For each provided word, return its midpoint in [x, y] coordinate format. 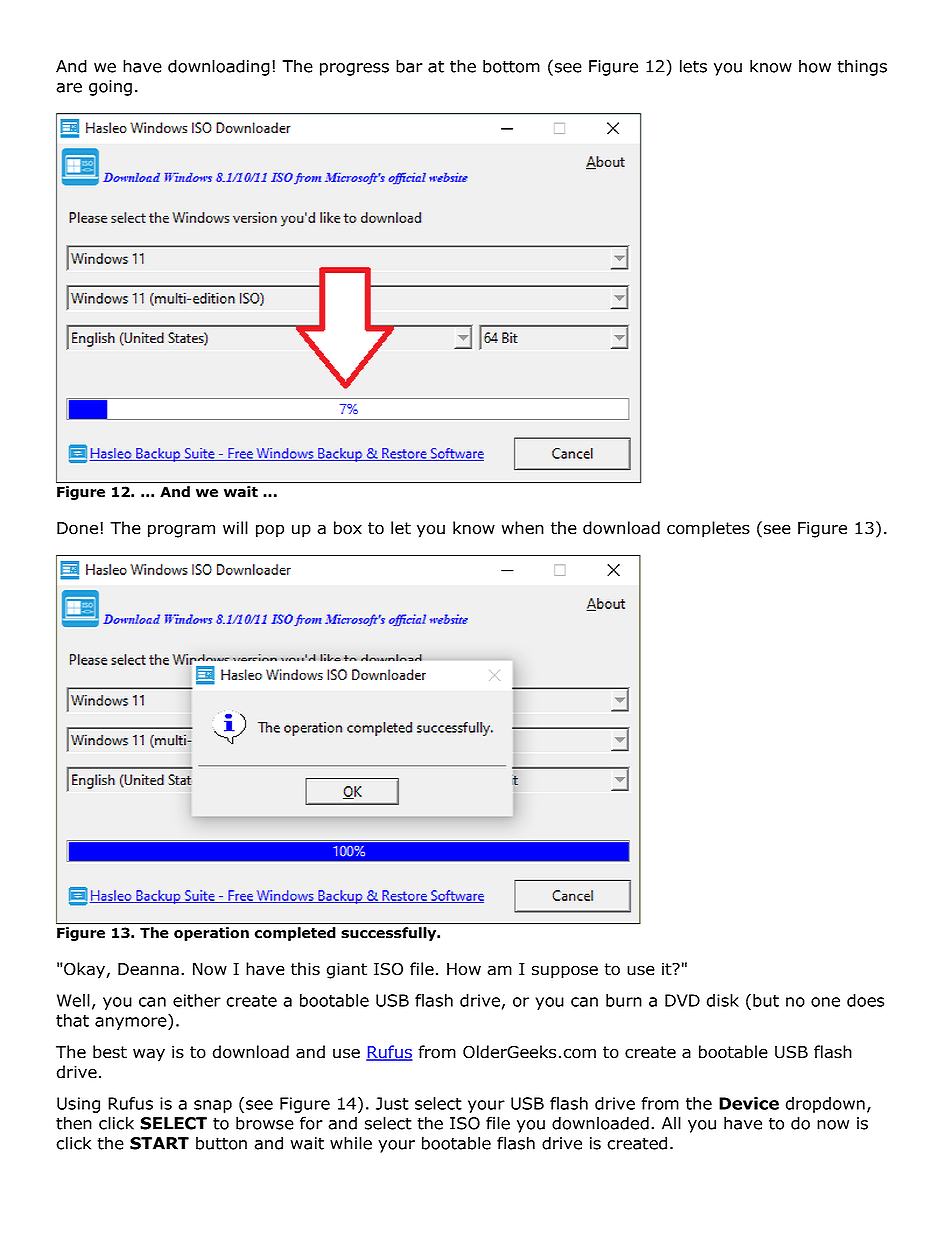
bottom [511, 66]
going [110, 88]
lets [693, 66]
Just [392, 1103]
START [159, 1143]
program [181, 531]
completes [708, 529]
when [523, 528]
